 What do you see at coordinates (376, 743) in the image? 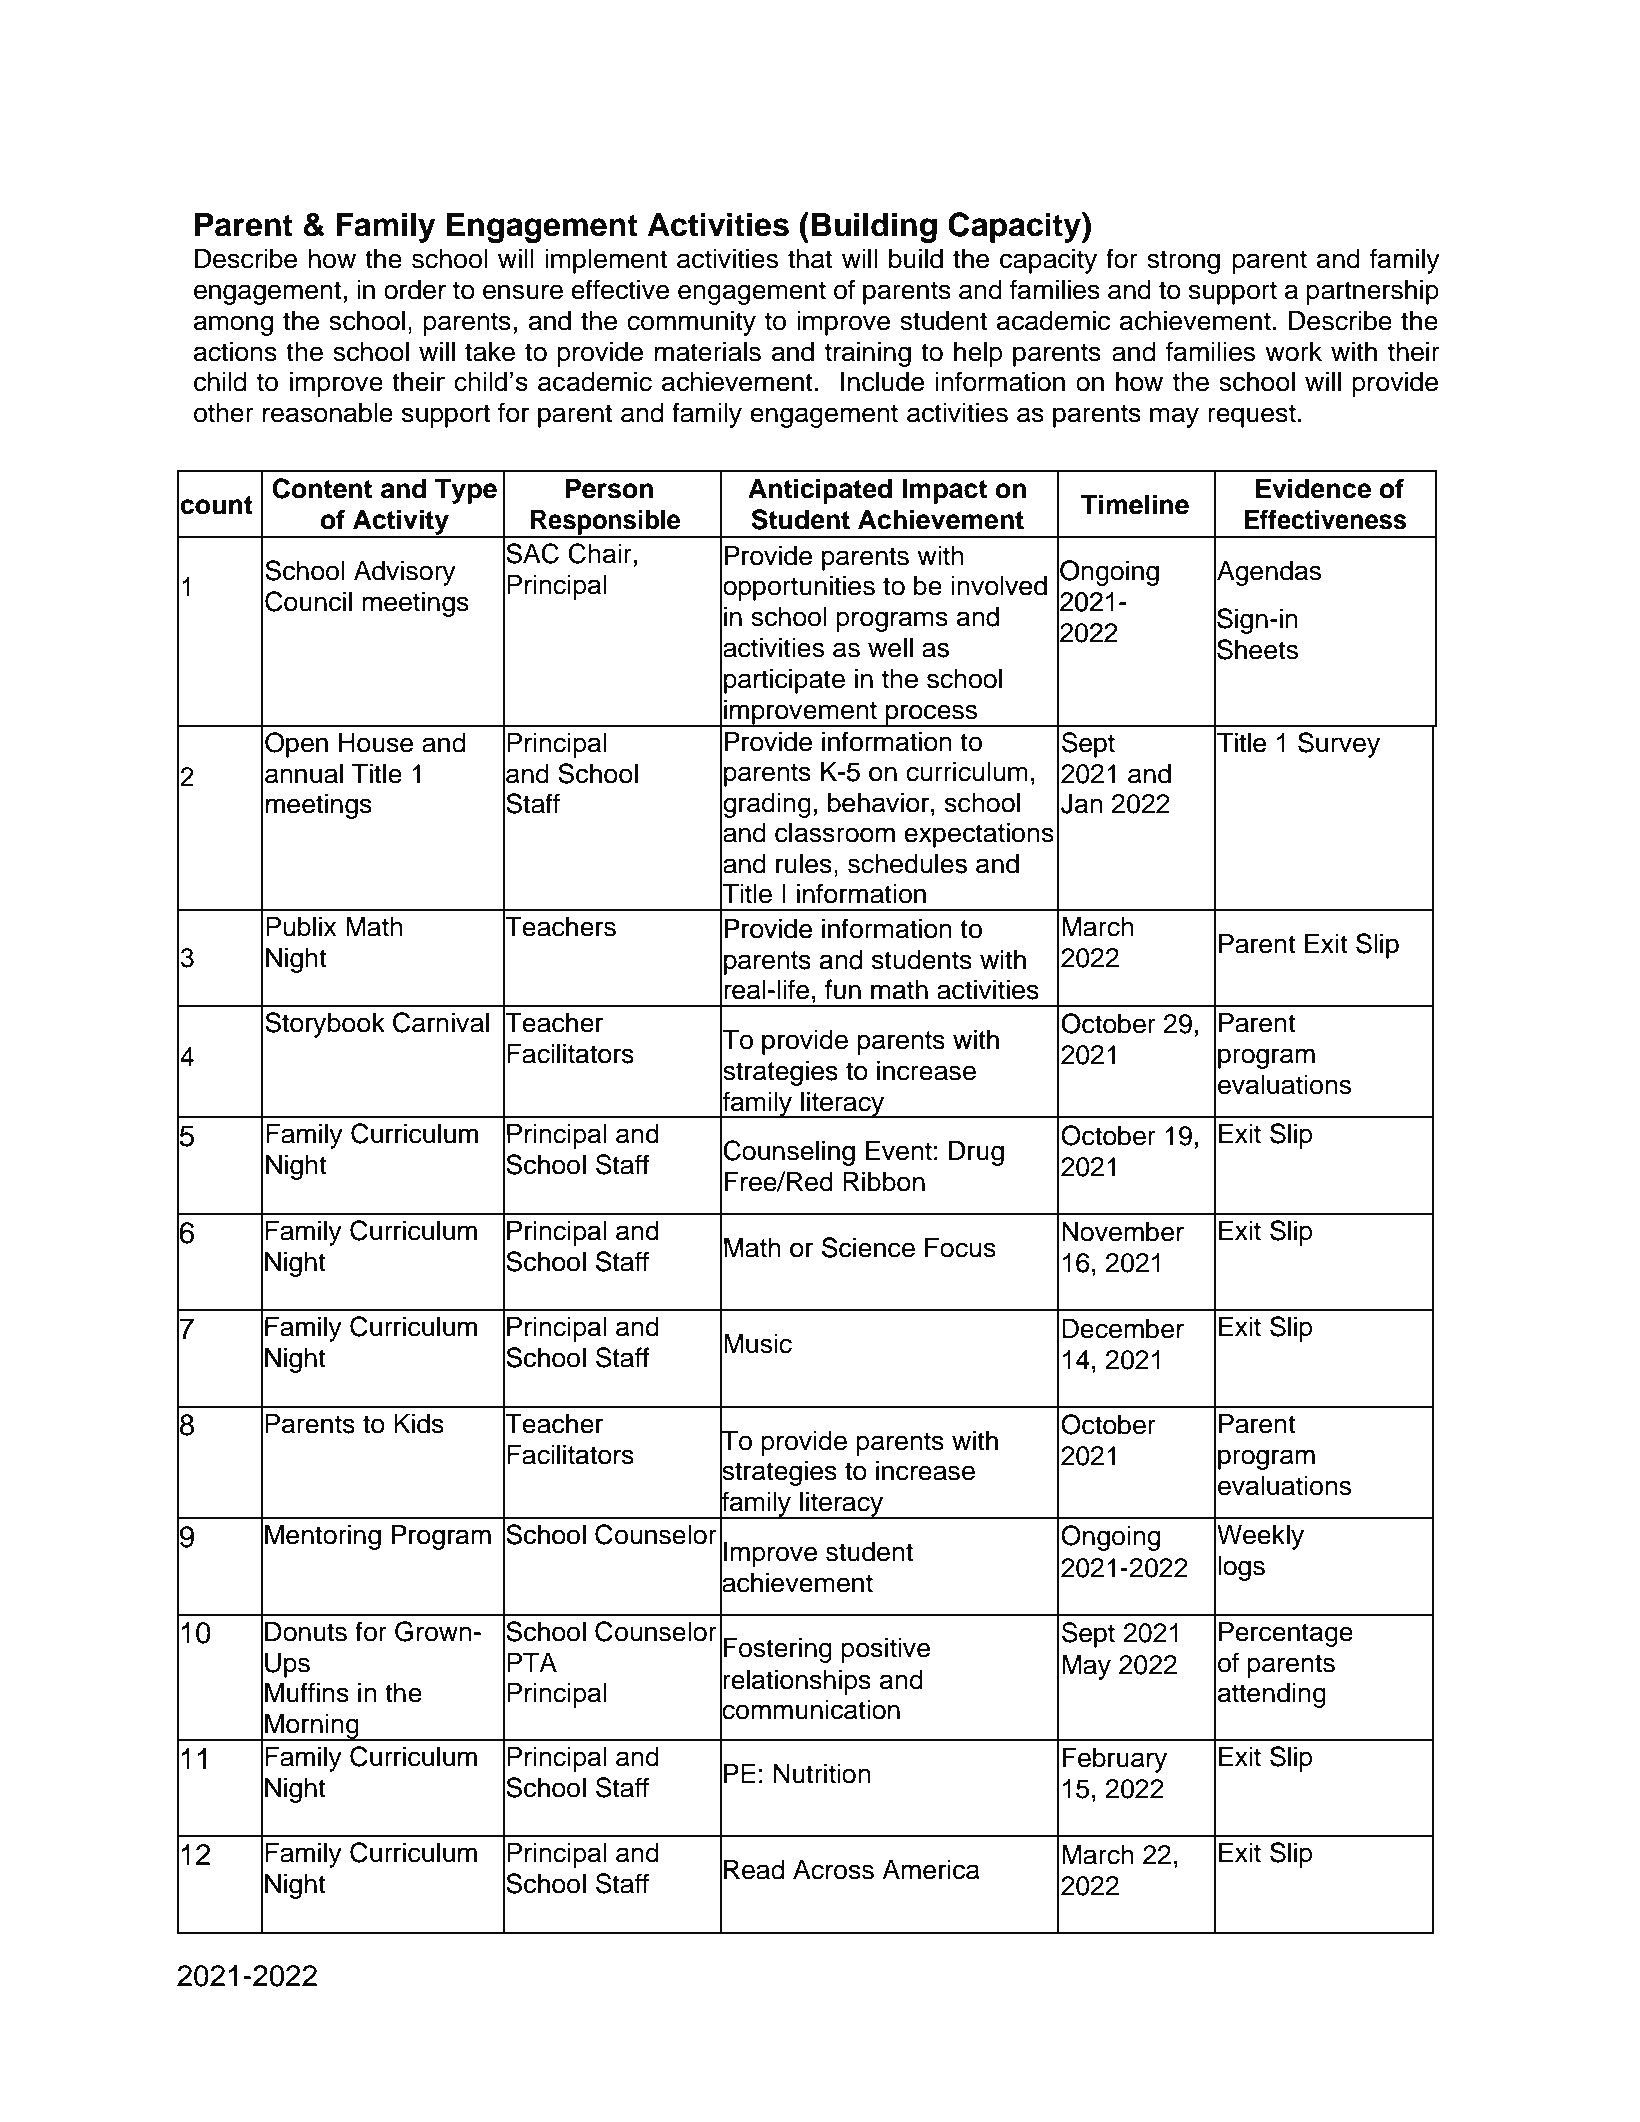
I see `House` at bounding box center [376, 743].
